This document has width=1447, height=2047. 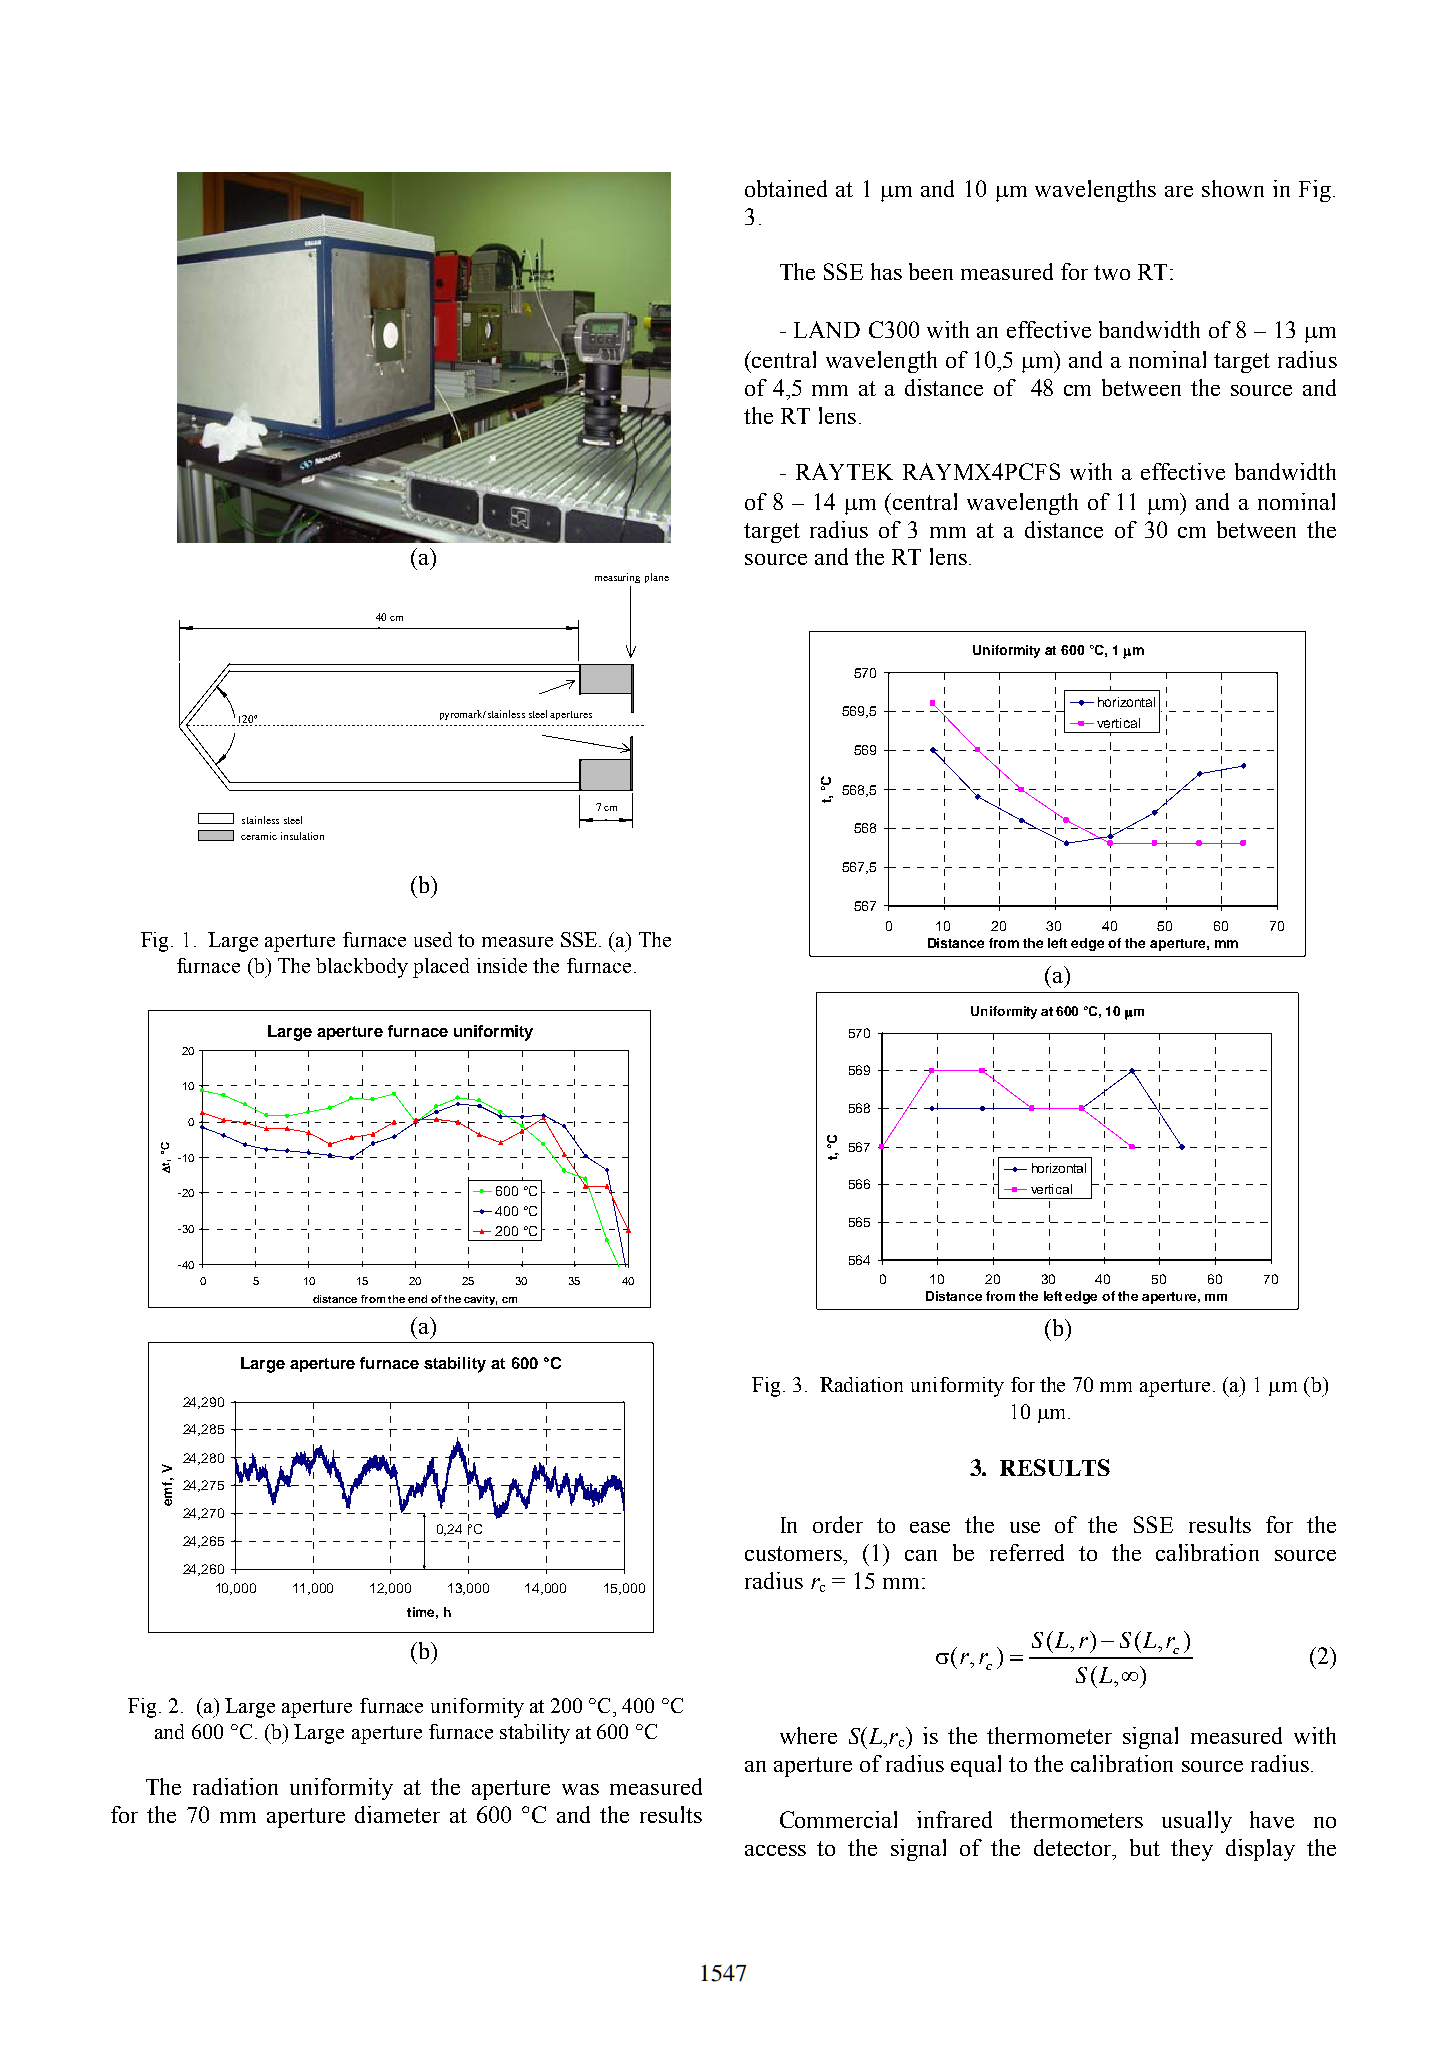 I want to click on Commercial, so click(x=838, y=1819).
